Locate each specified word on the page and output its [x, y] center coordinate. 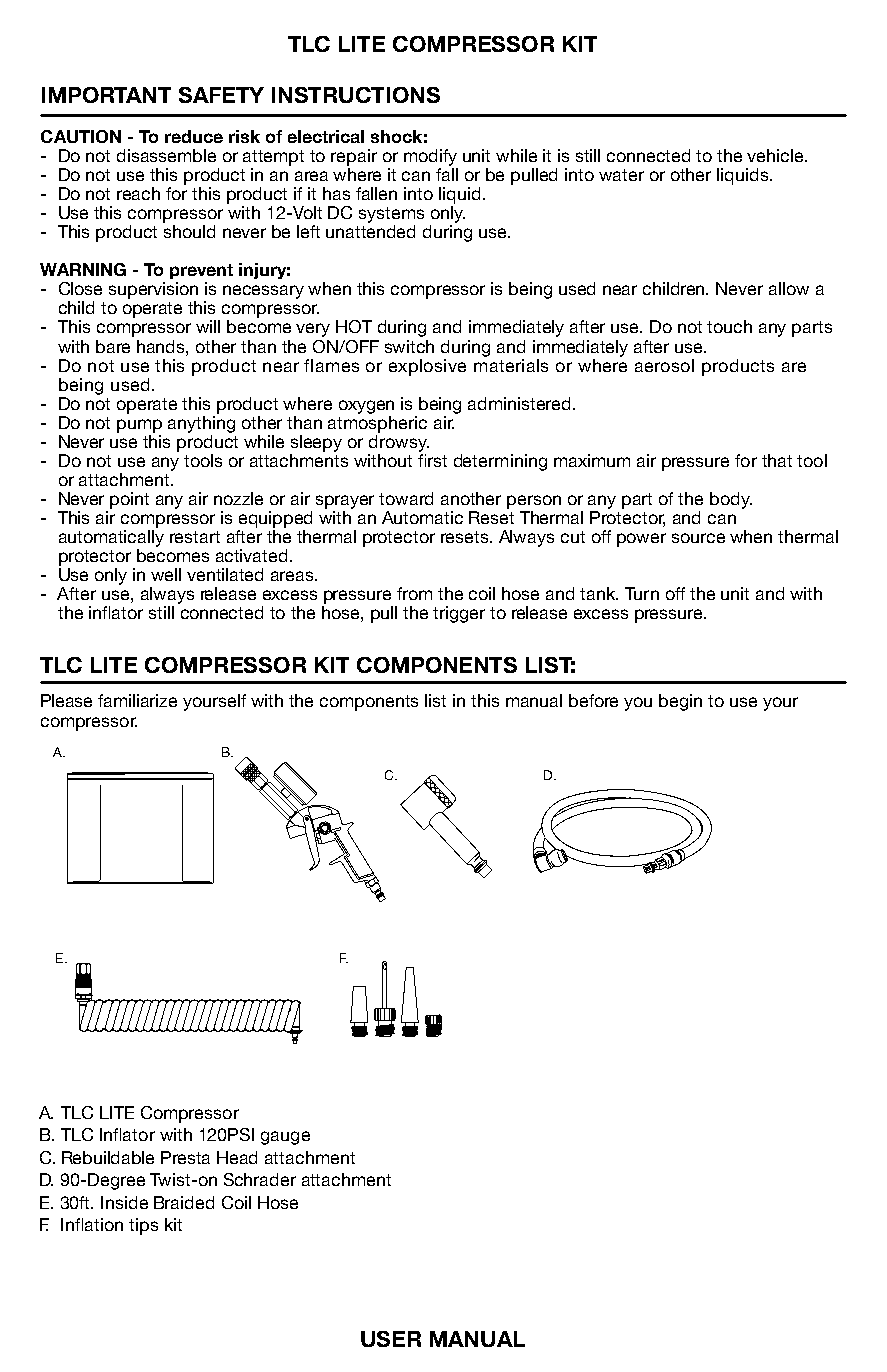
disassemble [166, 155]
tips [143, 1226]
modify [430, 157]
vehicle [776, 155]
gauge [285, 1138]
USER [391, 1339]
